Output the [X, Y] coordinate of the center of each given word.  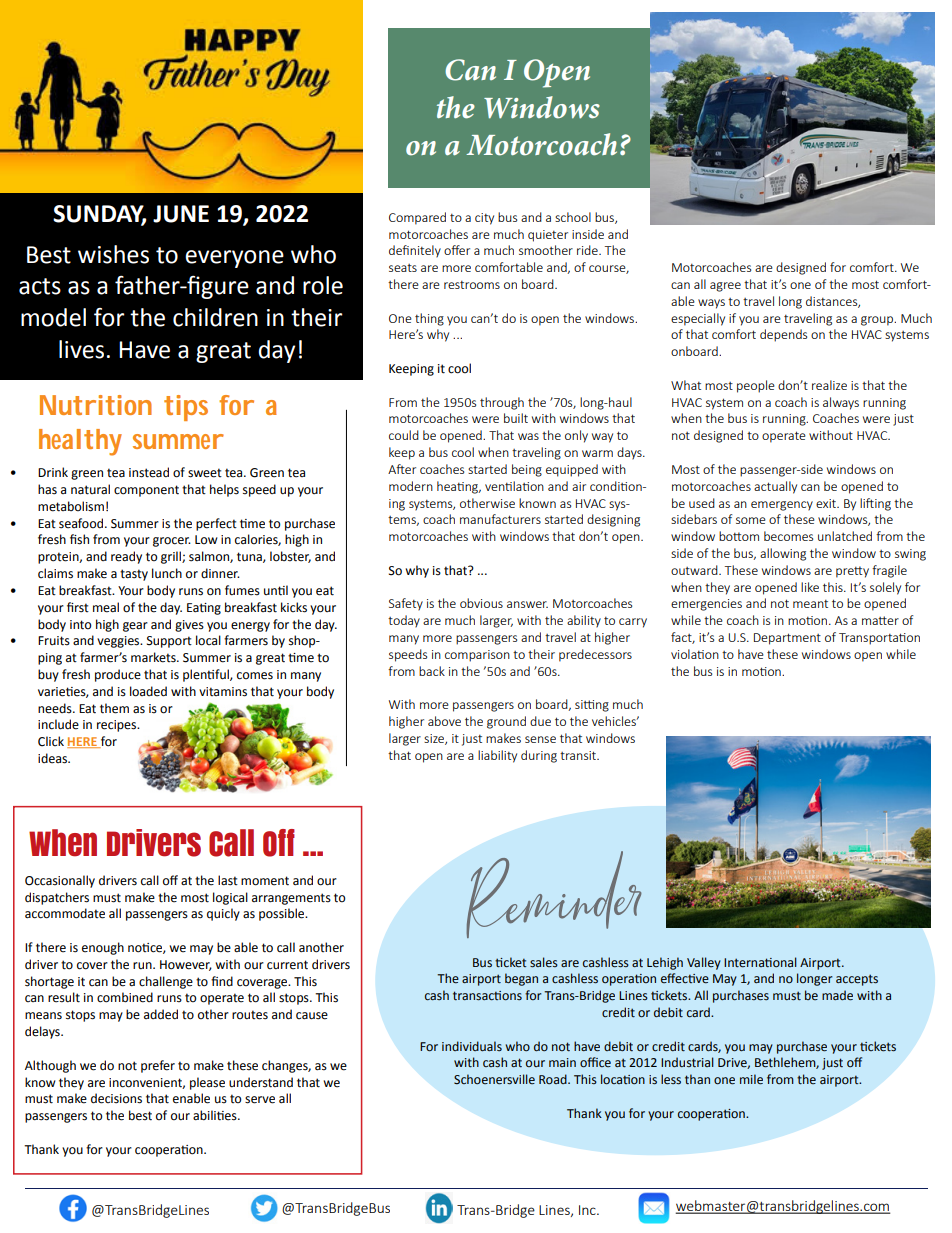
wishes [113, 254]
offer [457, 250]
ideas [54, 758]
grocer [172, 542]
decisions [116, 1098]
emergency [782, 506]
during [539, 756]
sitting [592, 706]
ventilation [514, 486]
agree [725, 287]
